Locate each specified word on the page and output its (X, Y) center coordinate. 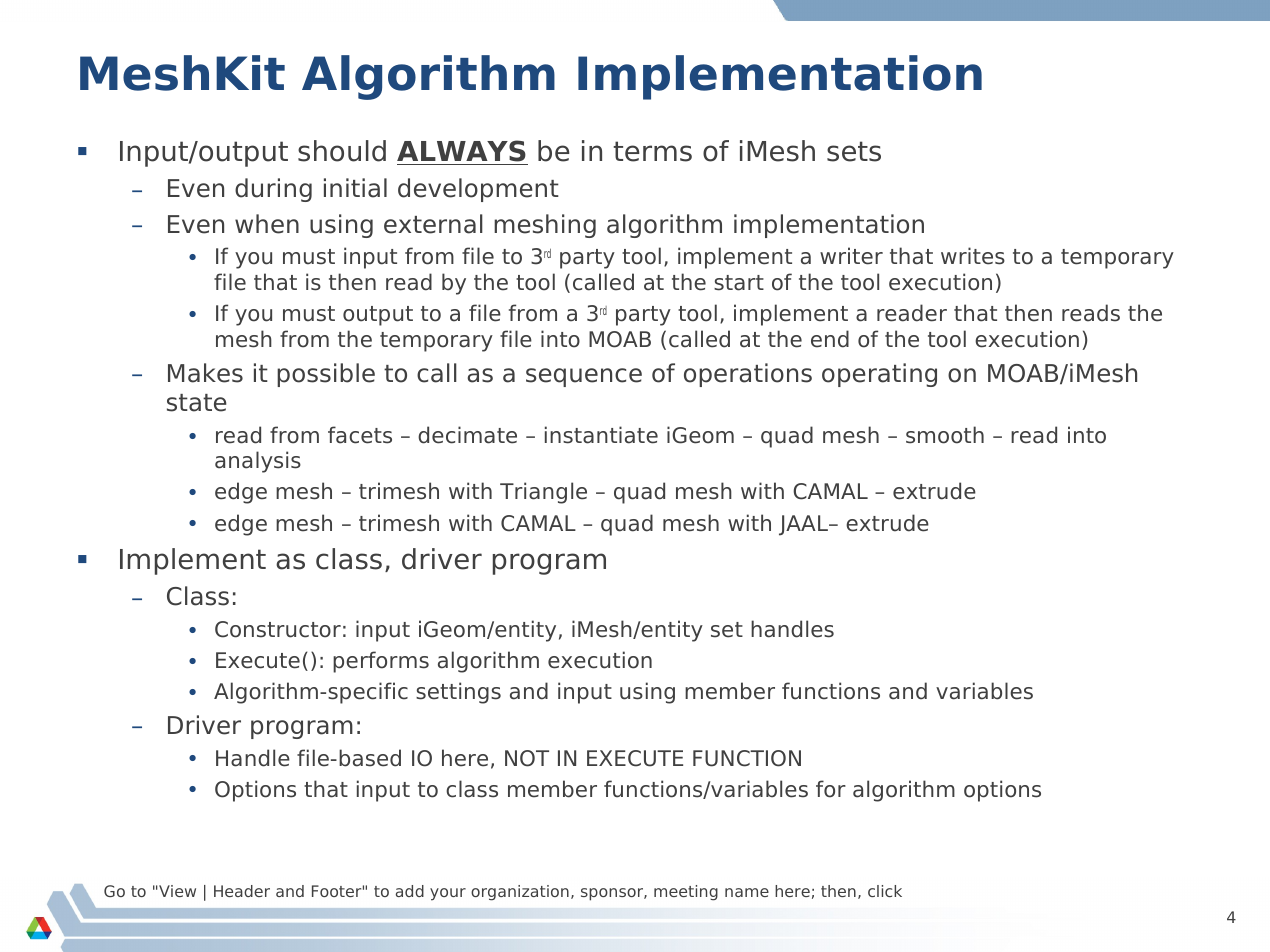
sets (854, 151)
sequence (584, 377)
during (273, 190)
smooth (945, 435)
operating (879, 375)
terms (652, 151)
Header (242, 891)
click (885, 891)
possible (326, 375)
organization (520, 893)
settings (458, 693)
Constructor (278, 629)
